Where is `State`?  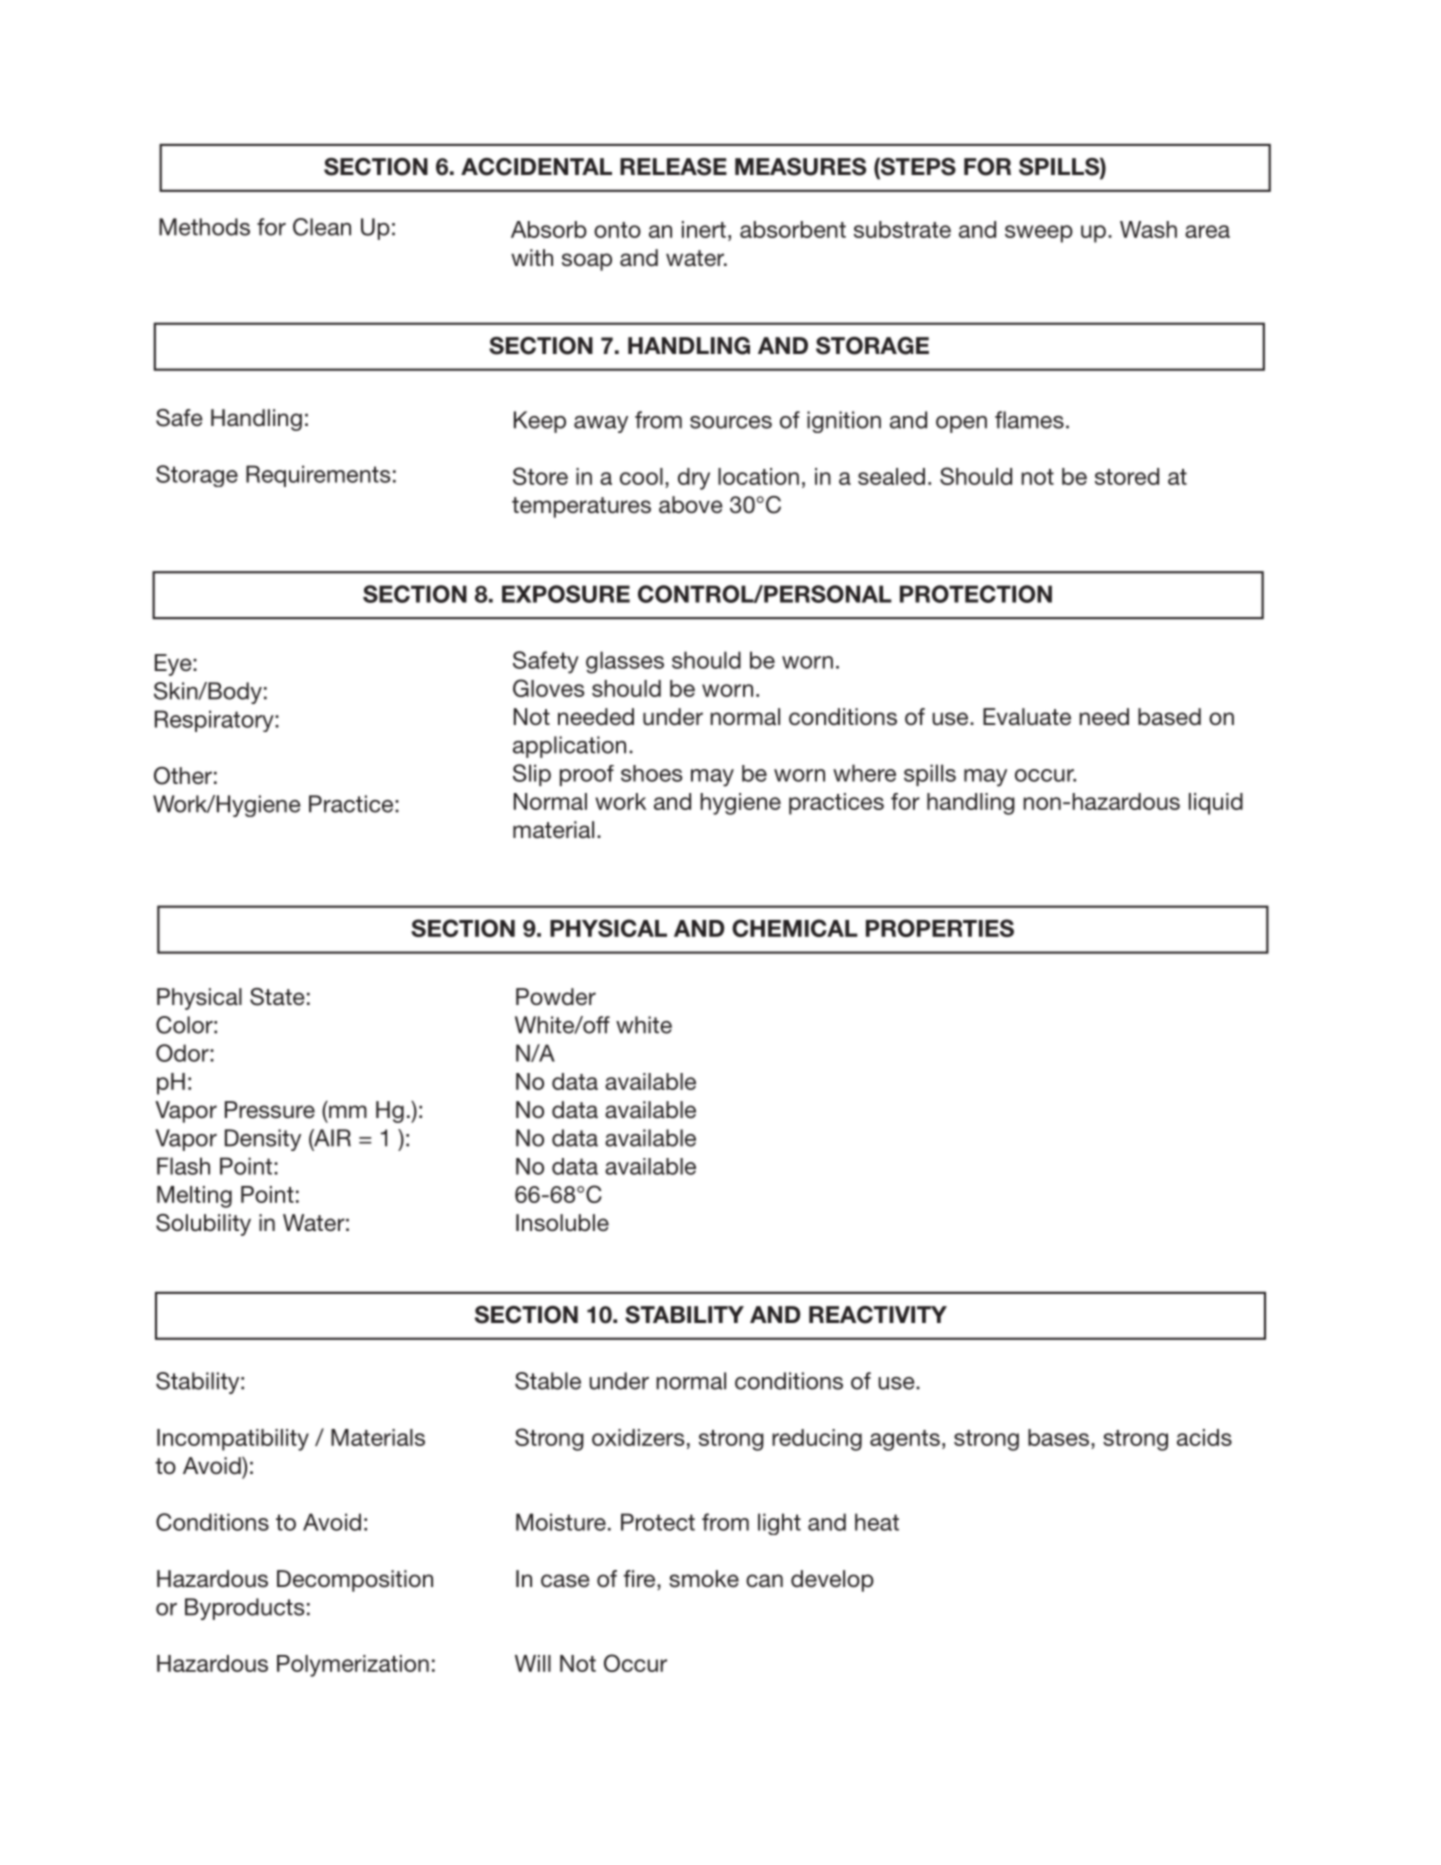
State is located at coordinates (277, 997).
